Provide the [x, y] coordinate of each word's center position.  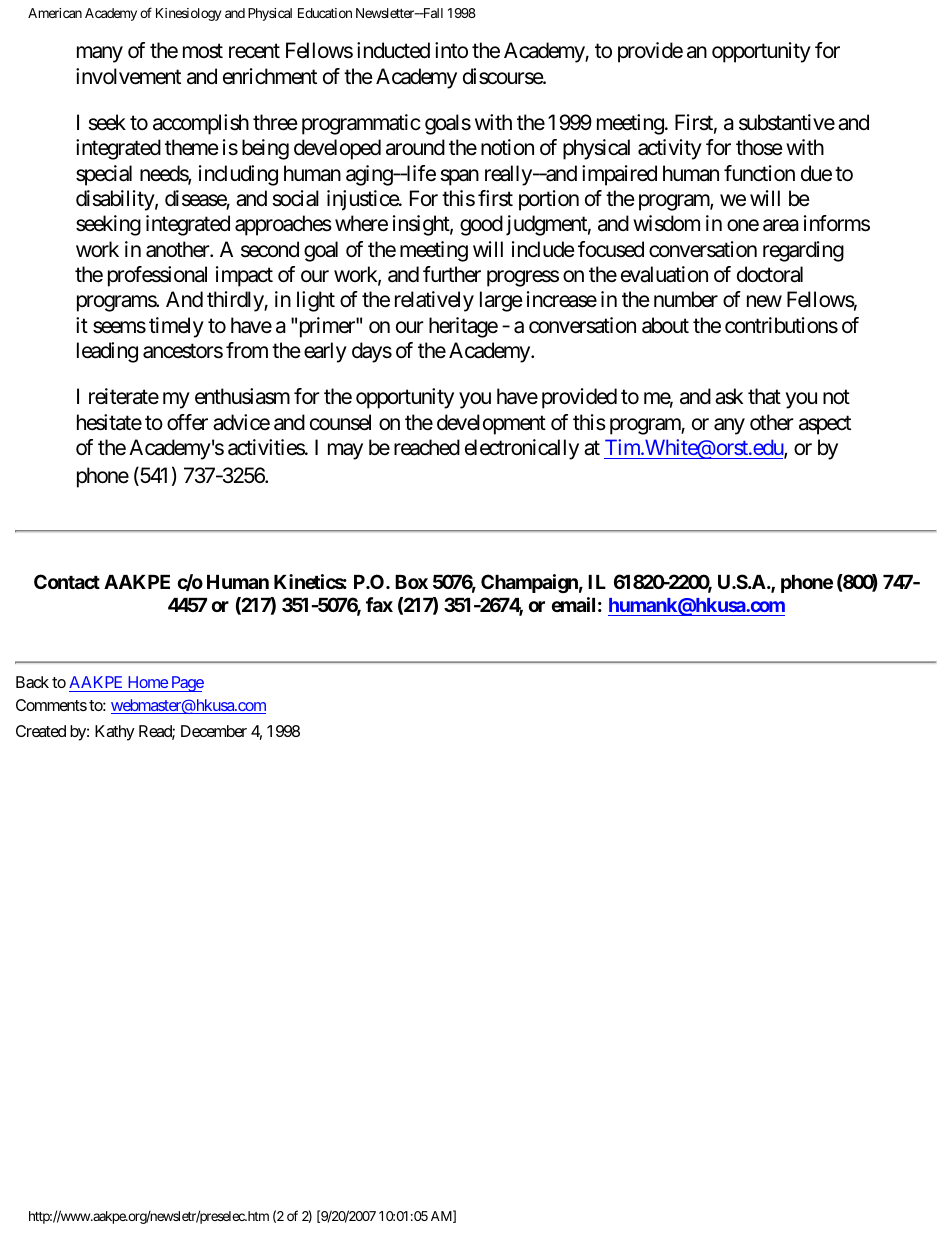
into [451, 50]
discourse [503, 76]
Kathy [115, 733]
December [214, 731]
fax [379, 604]
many [100, 55]
